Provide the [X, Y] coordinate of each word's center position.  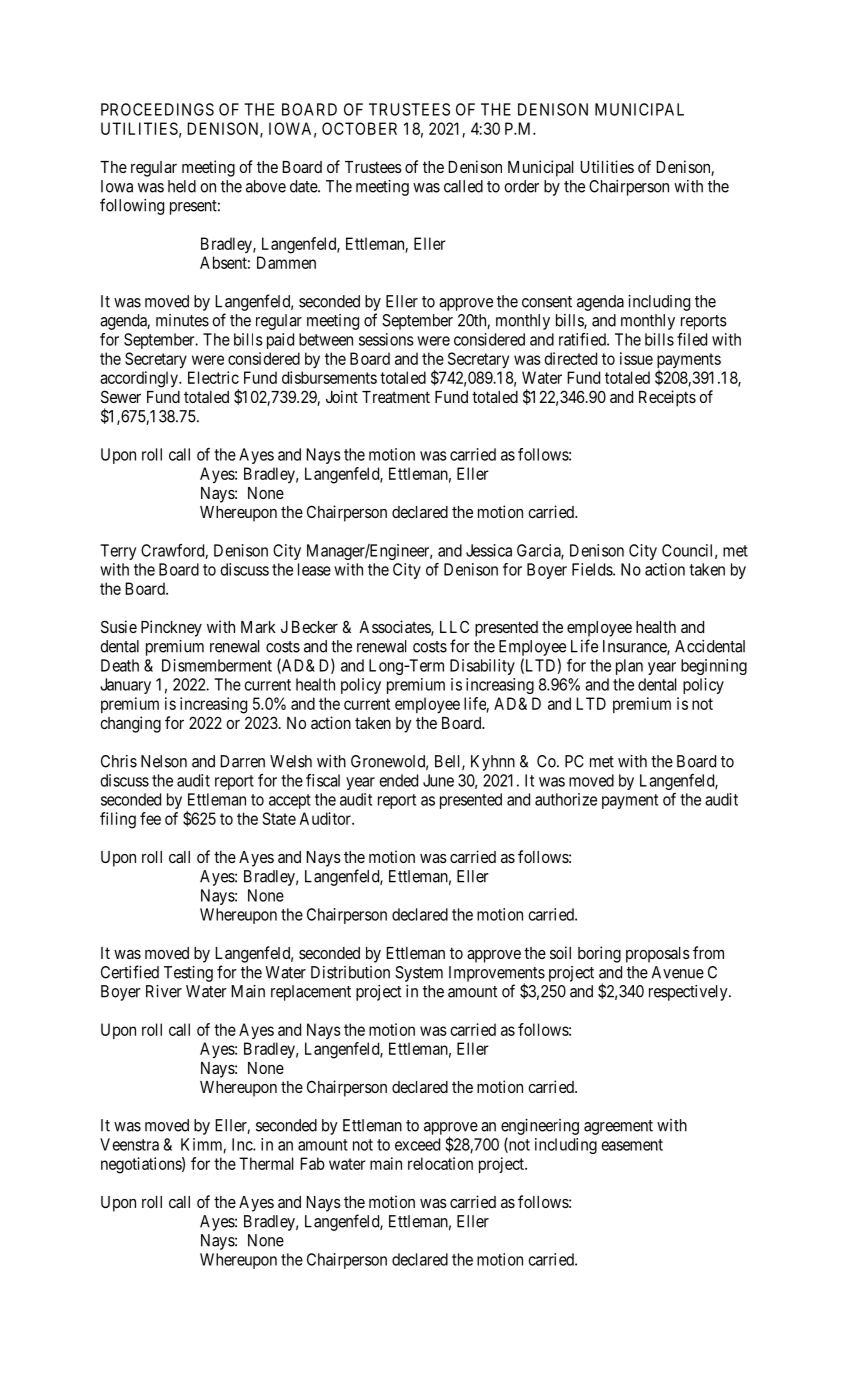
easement [632, 1145]
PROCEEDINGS [157, 109]
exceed [417, 1144]
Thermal [266, 1163]
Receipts [667, 398]
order [521, 186]
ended [399, 780]
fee [150, 818]
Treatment [396, 397]
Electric [213, 377]
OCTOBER [359, 128]
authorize [566, 799]
